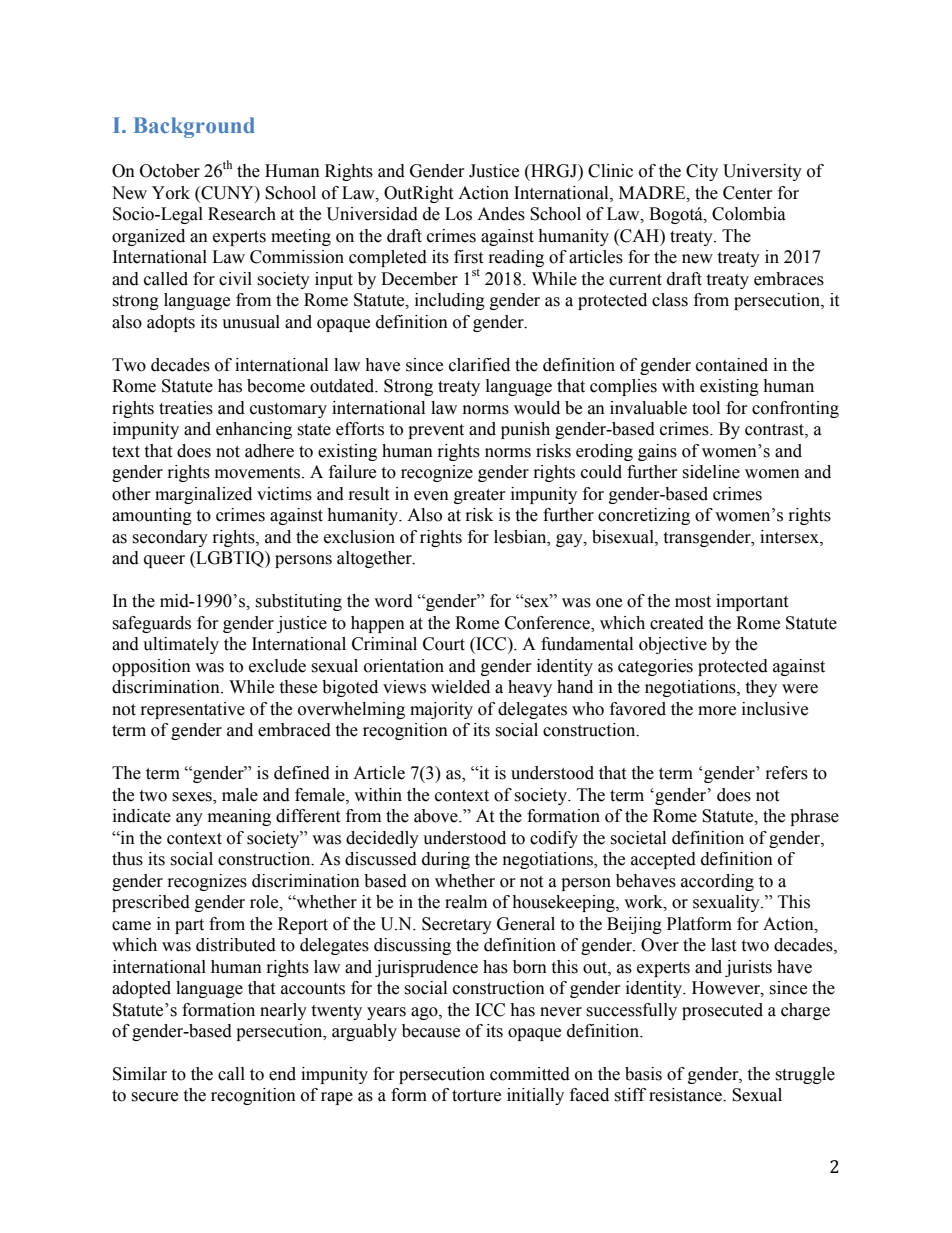  Describe the element at coordinates (446, 860) in the page. I see `during` at that location.
